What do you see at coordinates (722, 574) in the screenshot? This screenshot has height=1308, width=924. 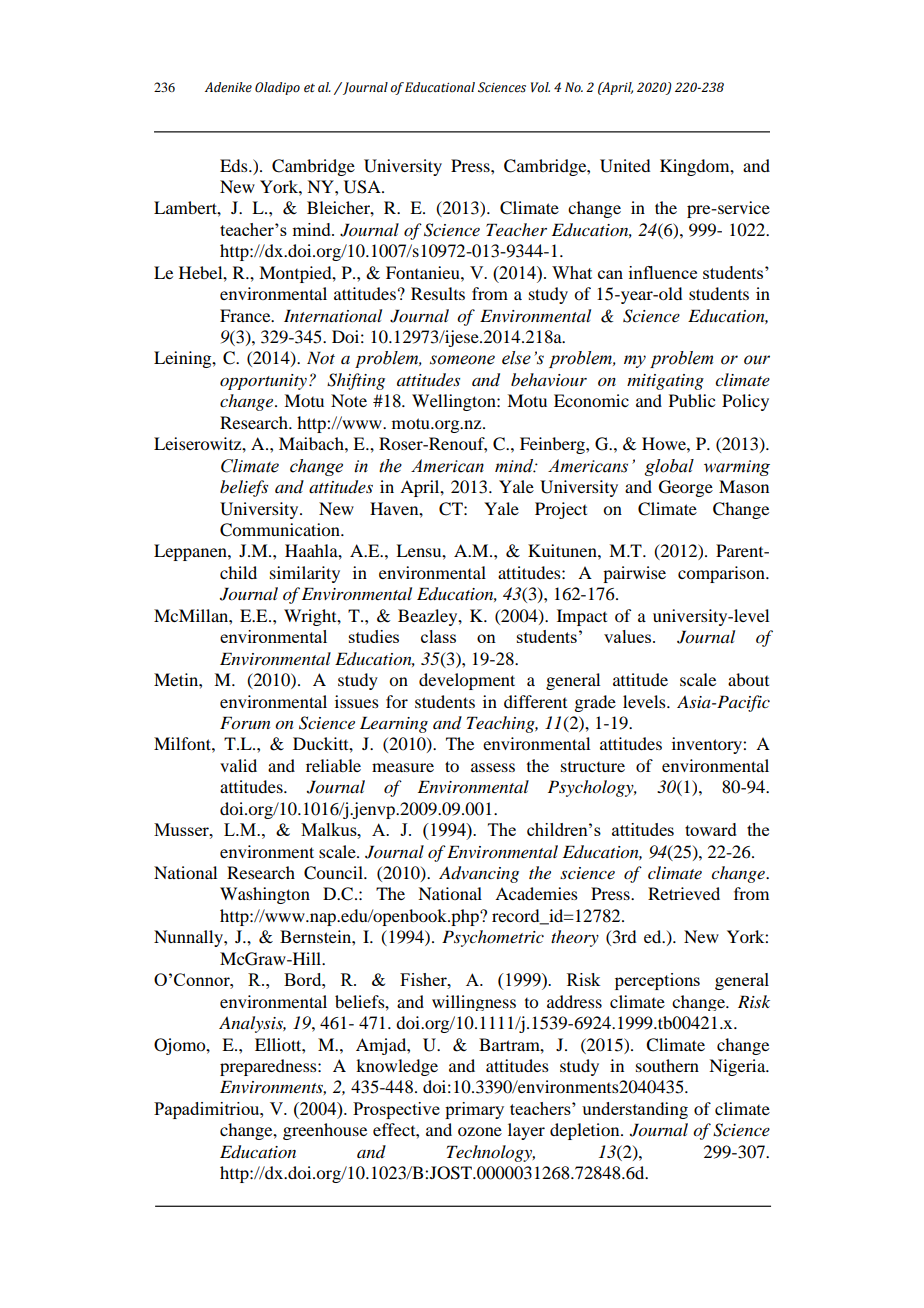 I see `comparison` at bounding box center [722, 574].
